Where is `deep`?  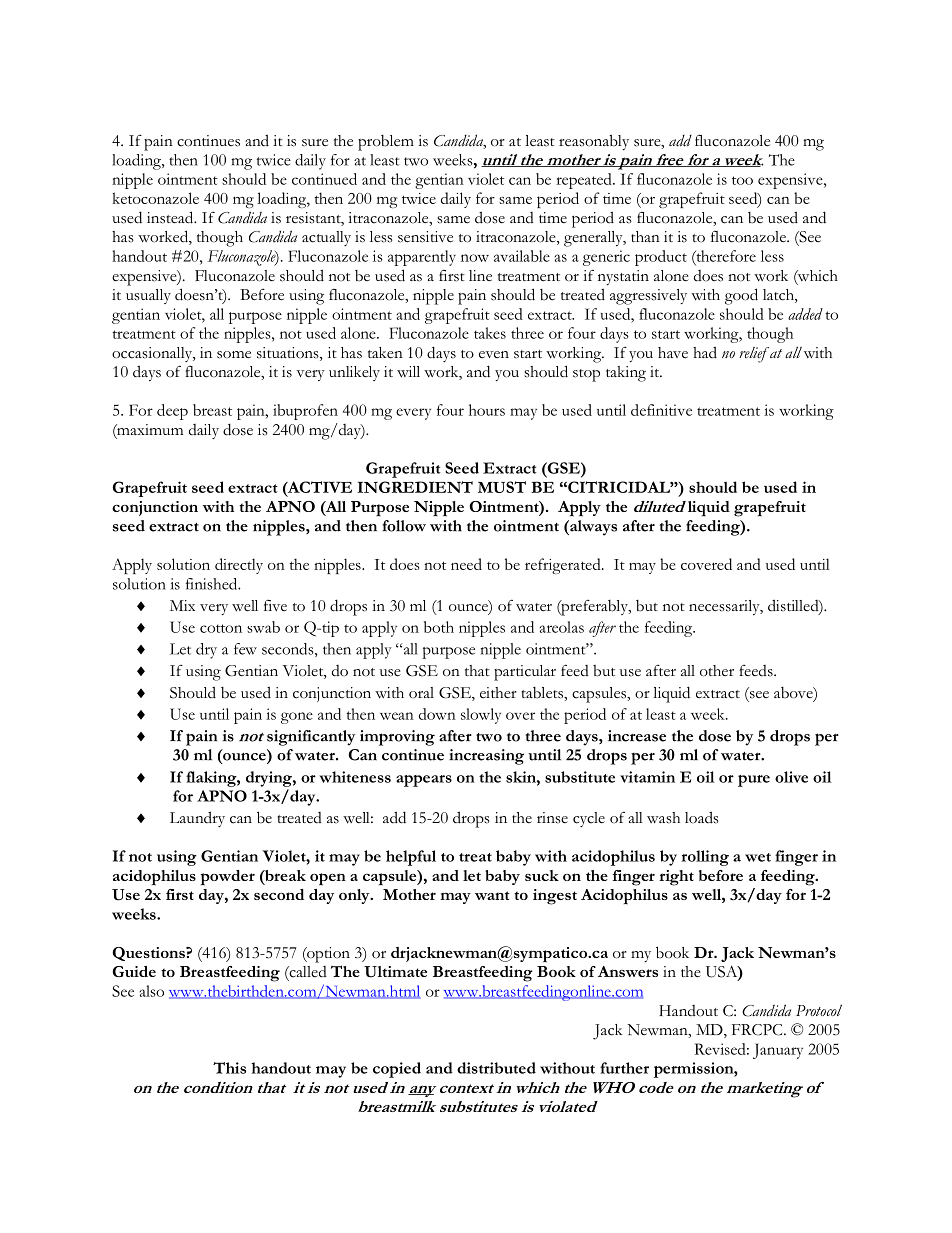
deep is located at coordinates (172, 412).
